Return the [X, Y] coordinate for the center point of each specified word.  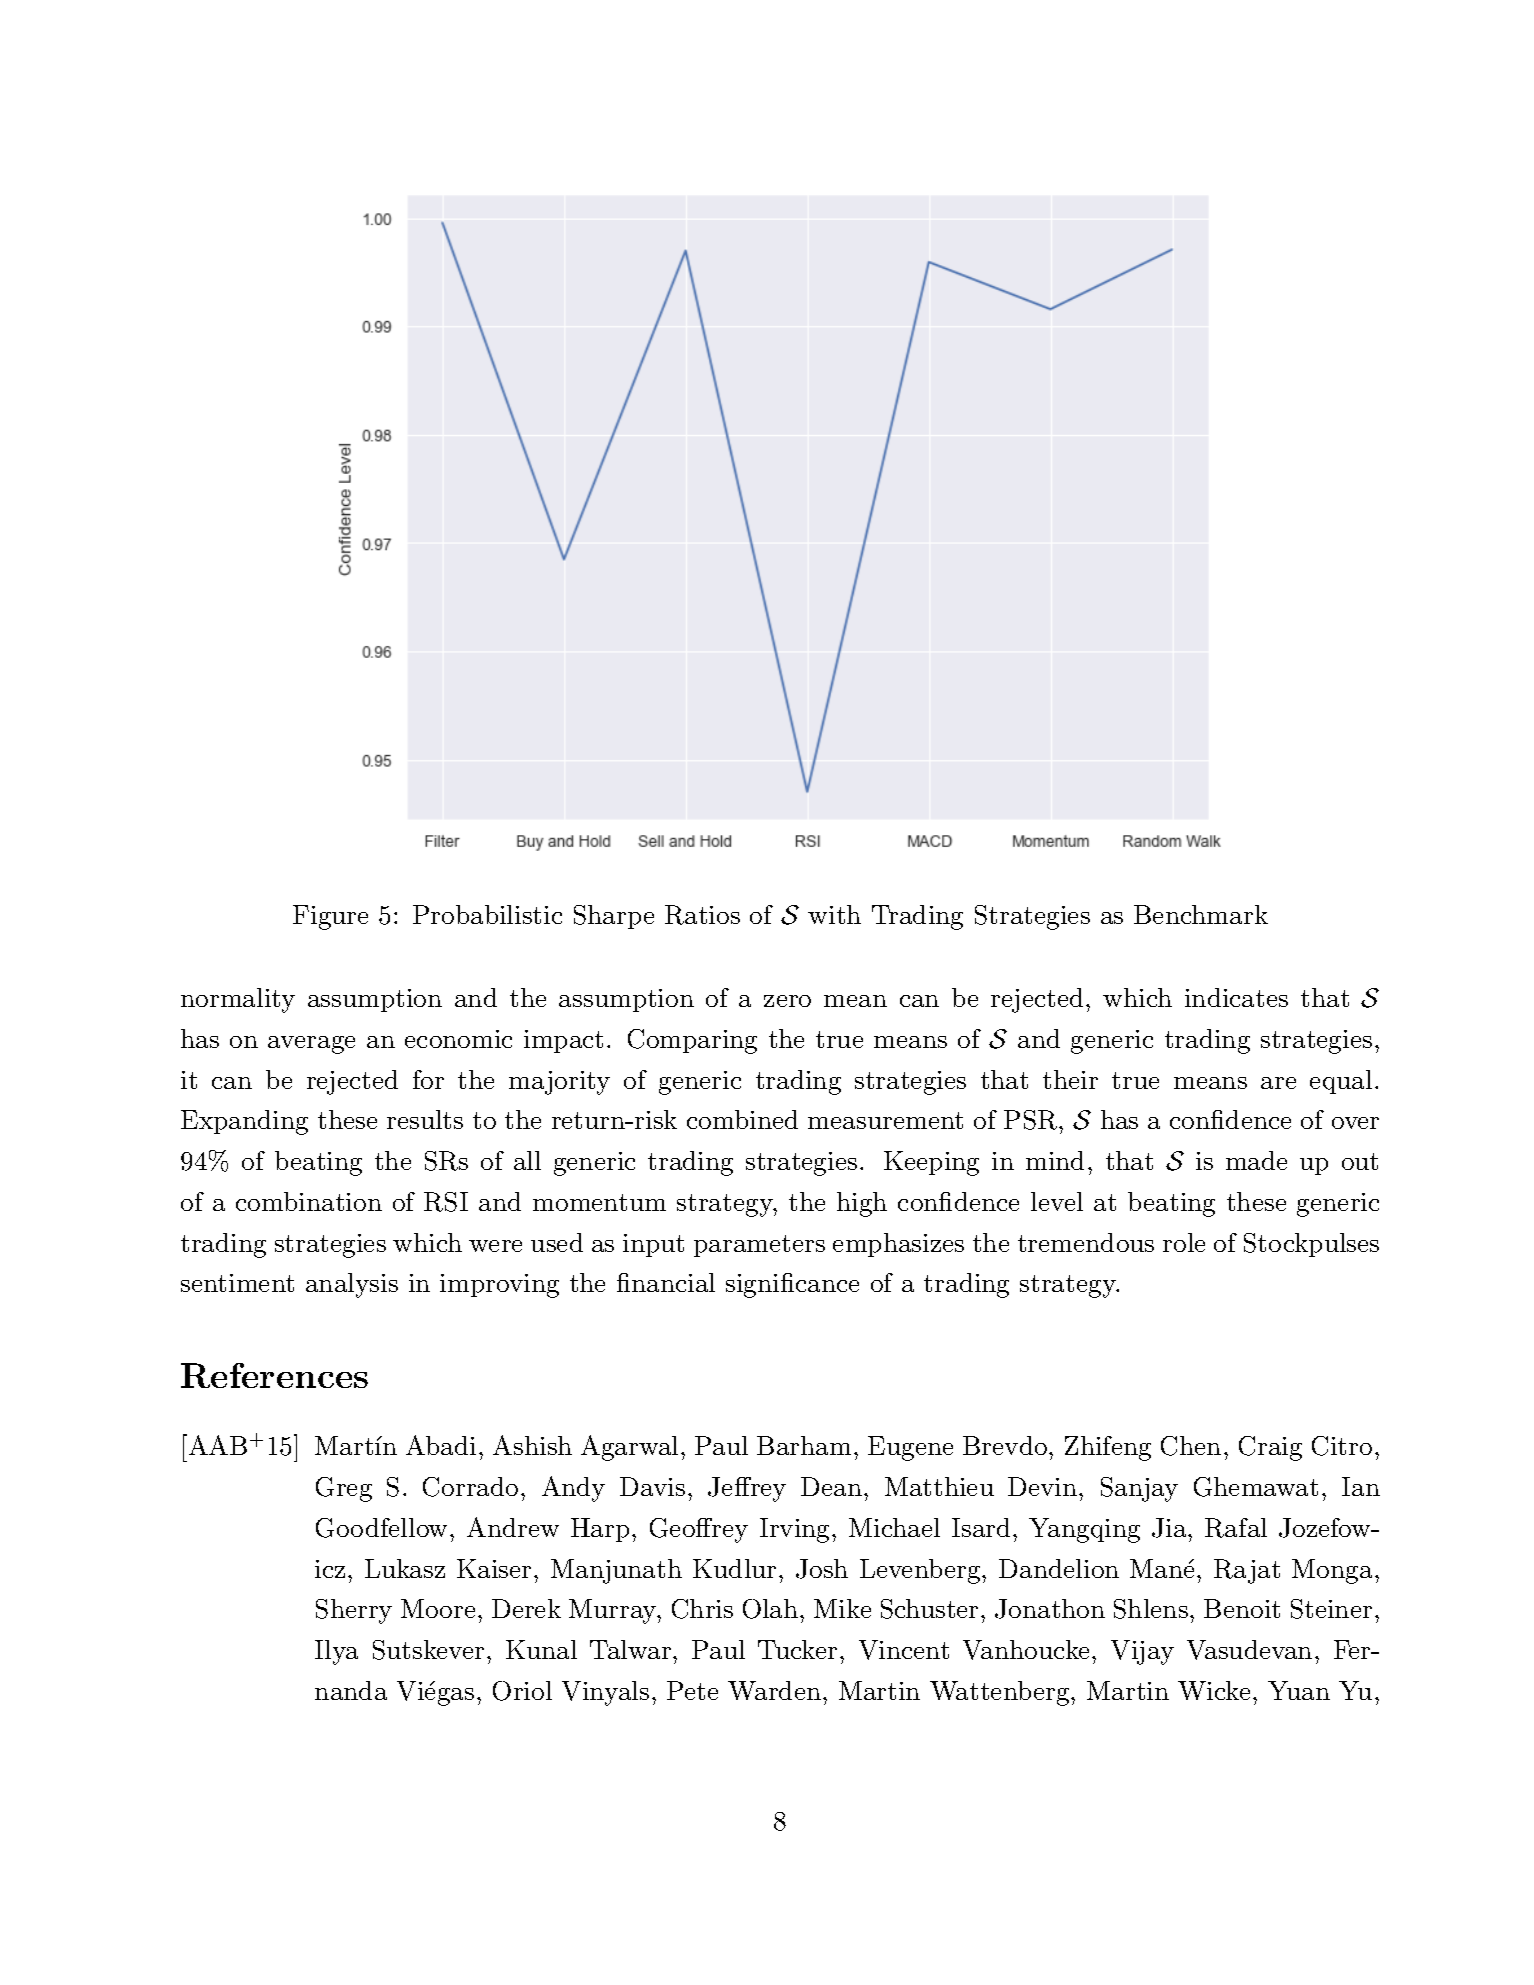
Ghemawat [1256, 1487]
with [834, 914]
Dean [831, 1486]
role [1184, 1242]
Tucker [797, 1649]
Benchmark [1201, 914]
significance [792, 1285]
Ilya [336, 1652]
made [1256, 1160]
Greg [344, 1489]
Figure [330, 917]
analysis [352, 1285]
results [425, 1119]
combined [742, 1119]
